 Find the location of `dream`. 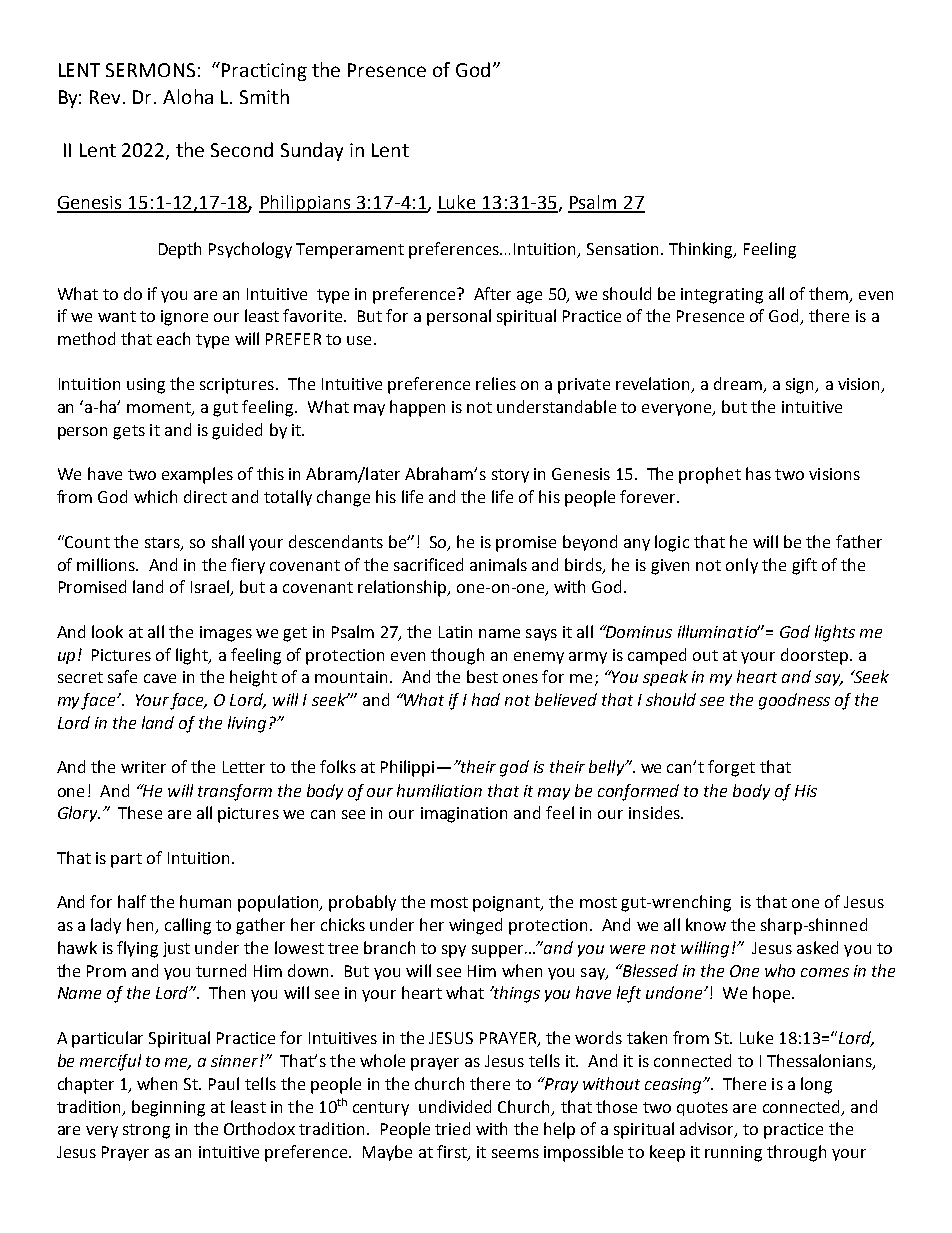

dream is located at coordinates (739, 385).
